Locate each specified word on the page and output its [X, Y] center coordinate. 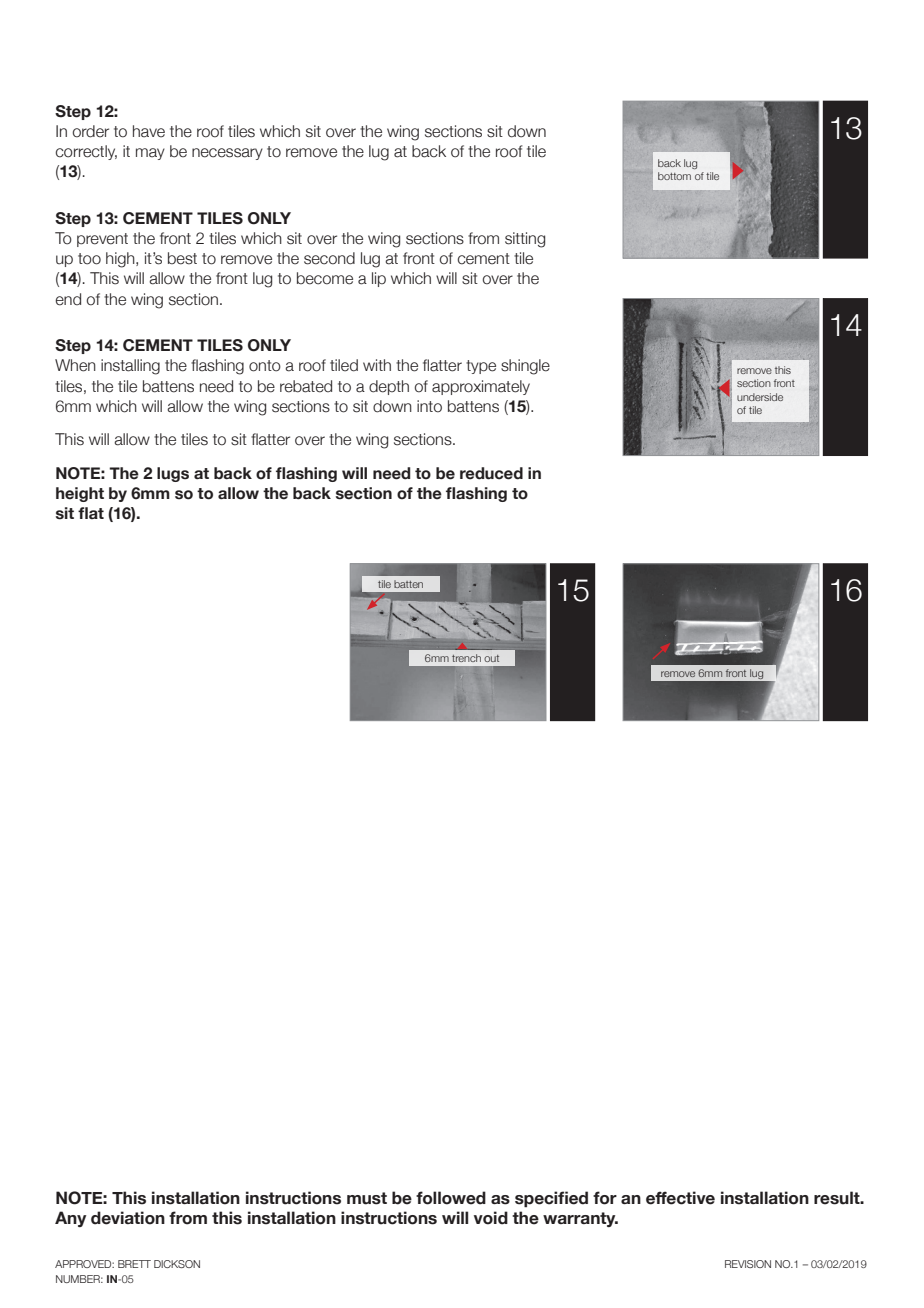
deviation [128, 1218]
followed [451, 1198]
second [329, 258]
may [150, 154]
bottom [674, 176]
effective [680, 1198]
